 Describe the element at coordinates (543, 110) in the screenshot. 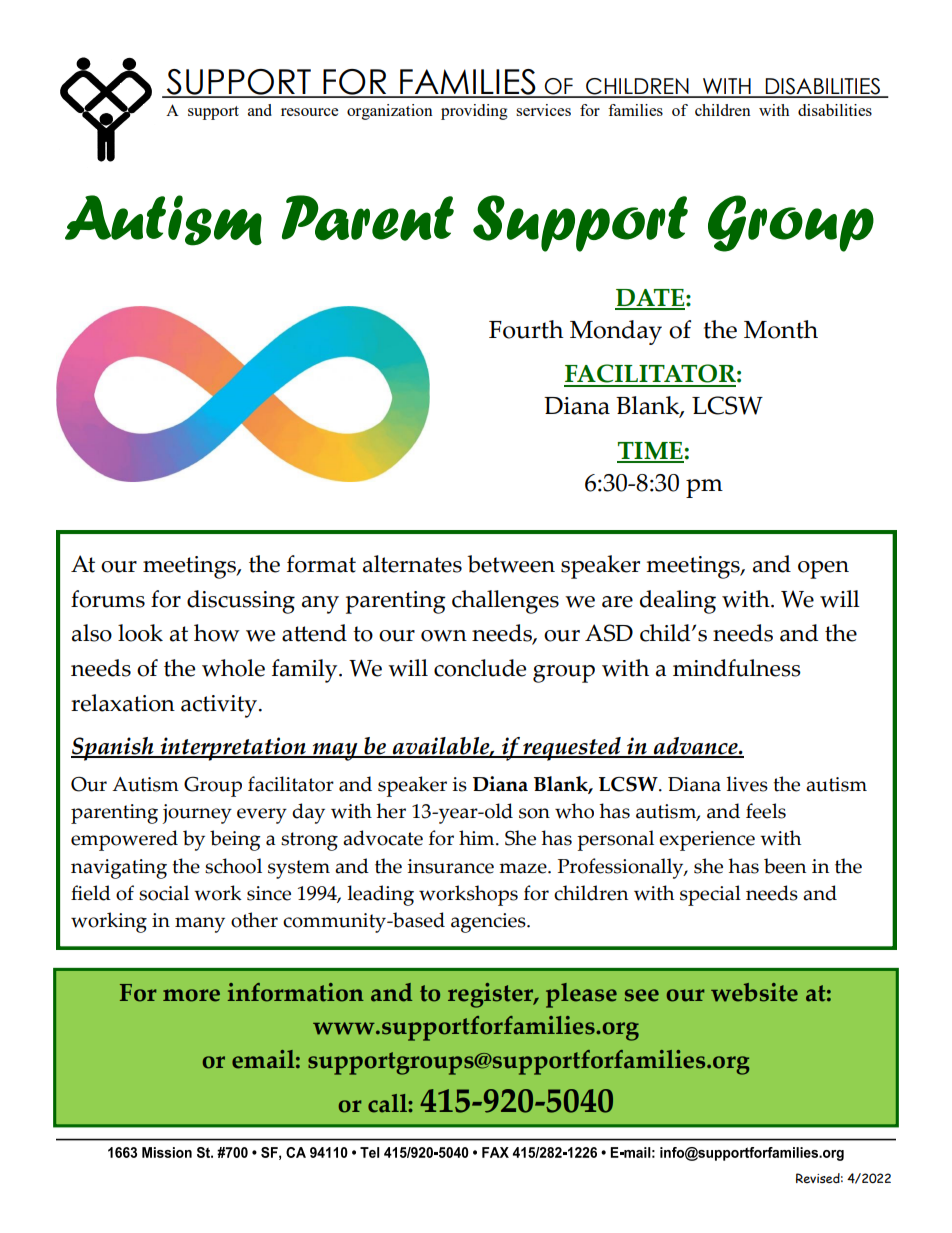

I see `services` at that location.
